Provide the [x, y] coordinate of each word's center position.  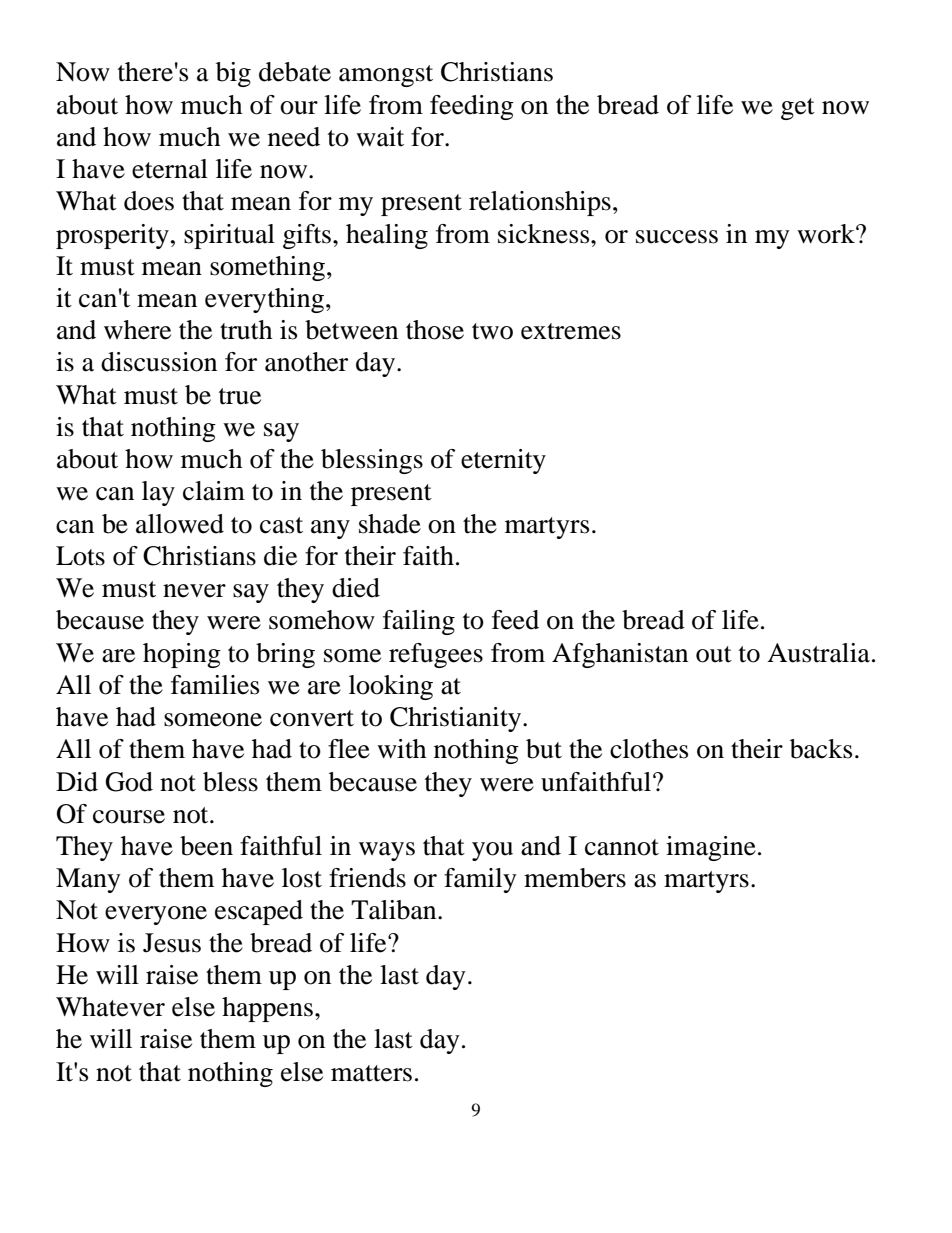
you [492, 851]
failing [419, 622]
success [677, 237]
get [798, 109]
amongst [386, 76]
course [129, 817]
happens [267, 1009]
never [194, 591]
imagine [711, 848]
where [137, 330]
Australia [818, 653]
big [233, 74]
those [435, 330]
